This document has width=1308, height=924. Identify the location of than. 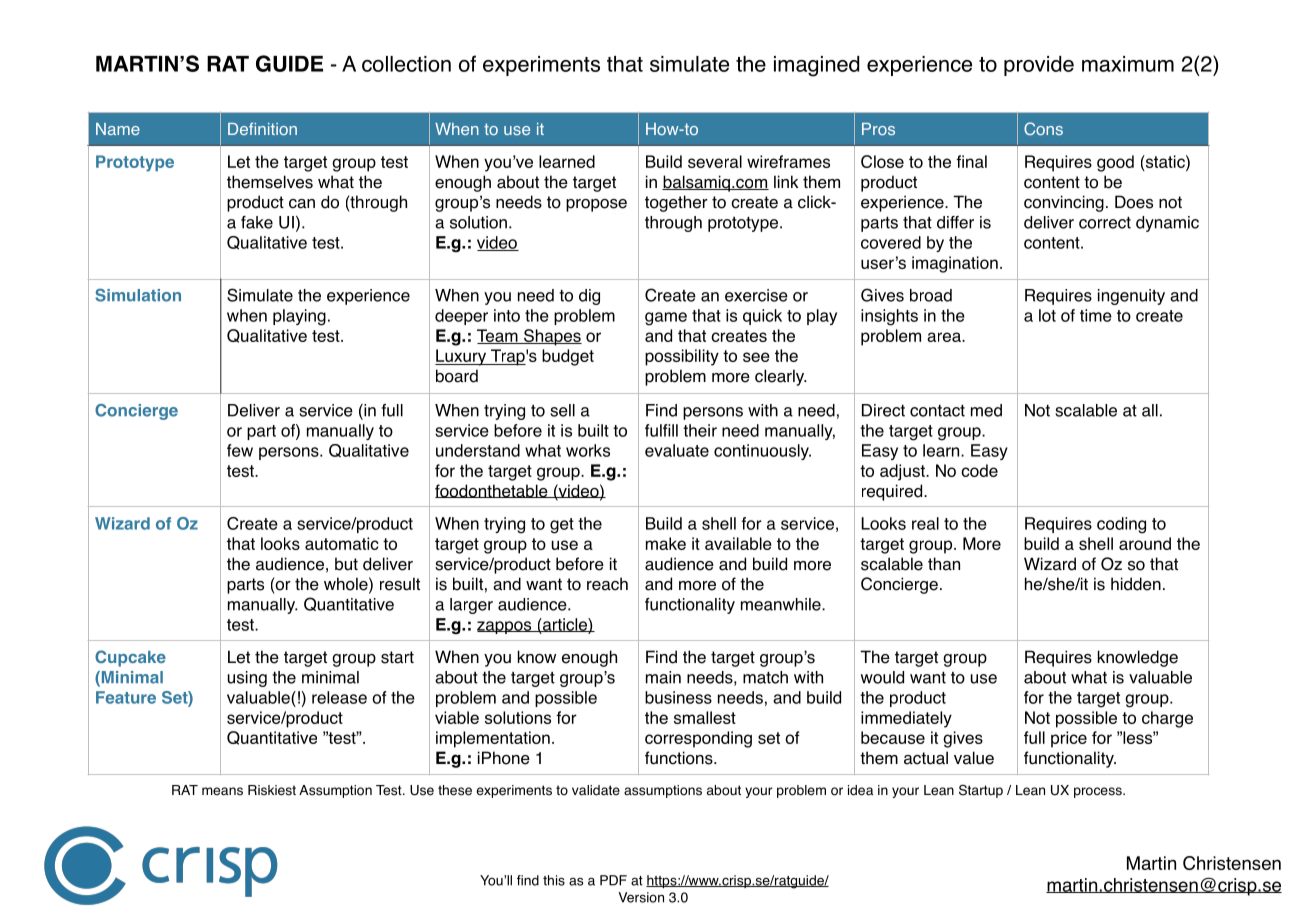
(944, 564).
